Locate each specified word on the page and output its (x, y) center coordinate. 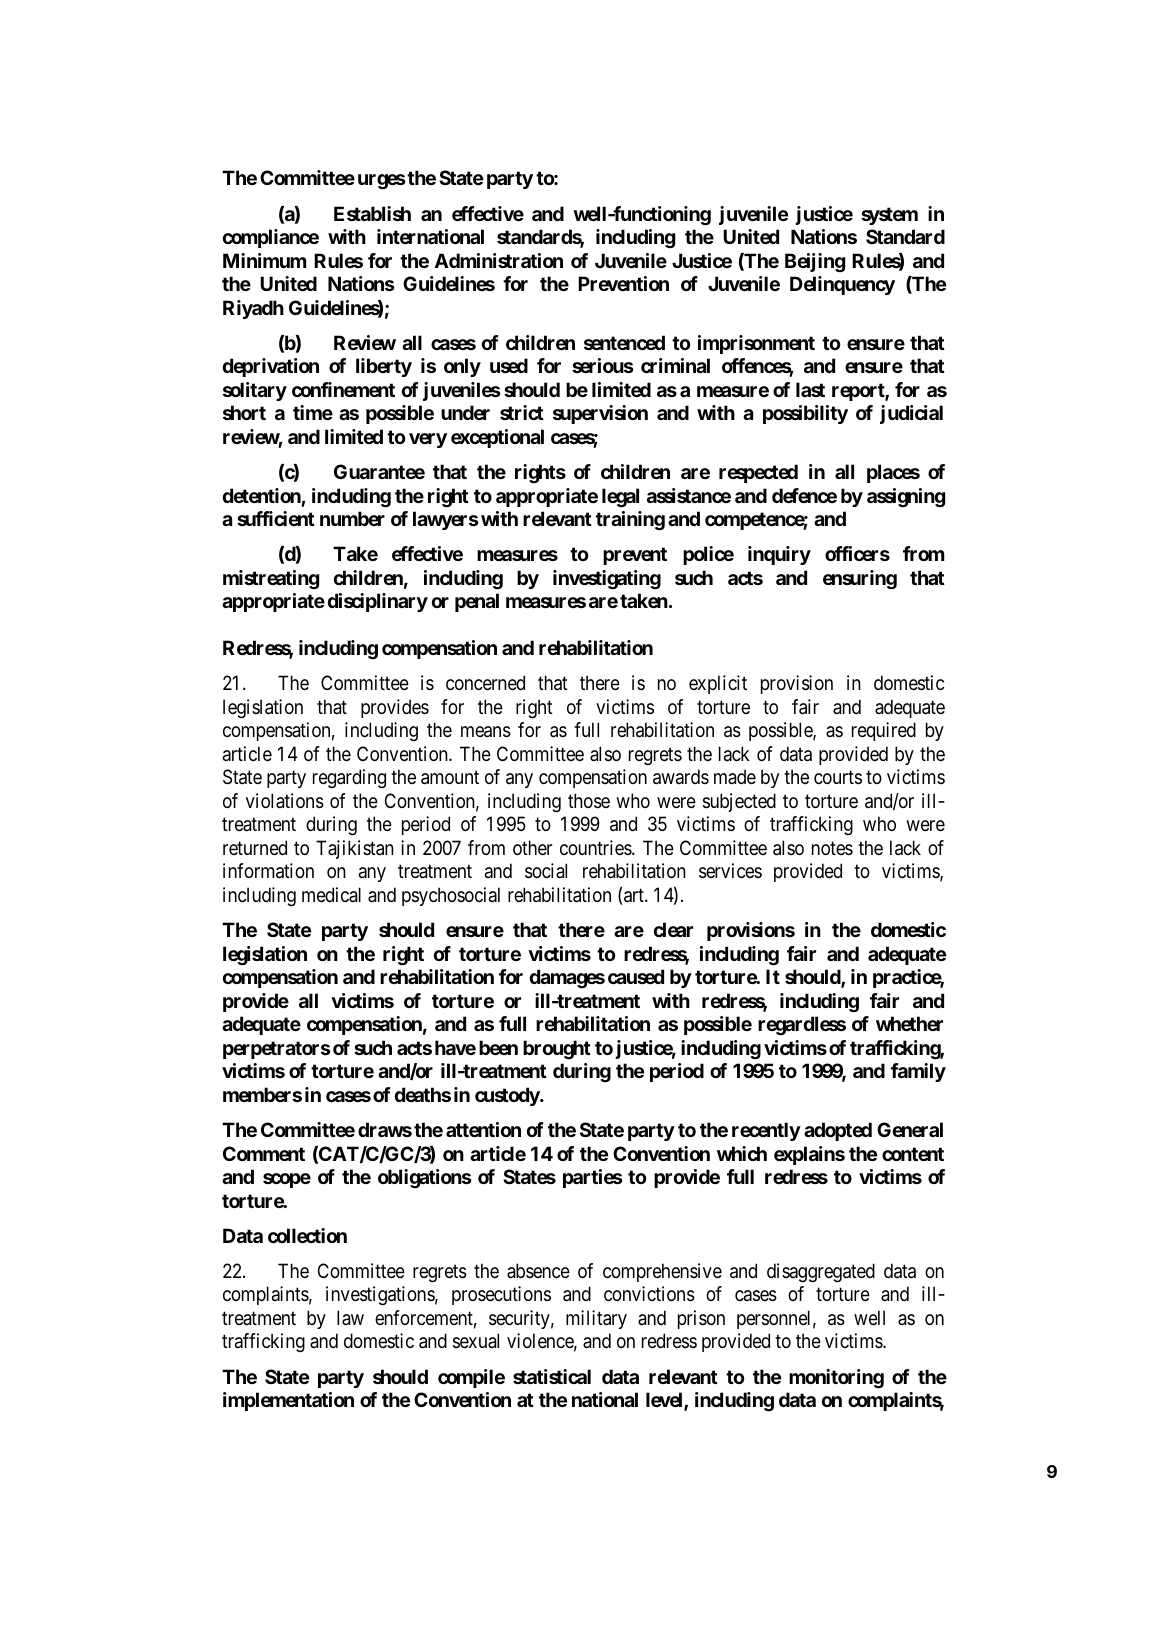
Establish (372, 213)
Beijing (815, 262)
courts (838, 778)
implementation (288, 1401)
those (589, 801)
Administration (499, 260)
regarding (349, 778)
